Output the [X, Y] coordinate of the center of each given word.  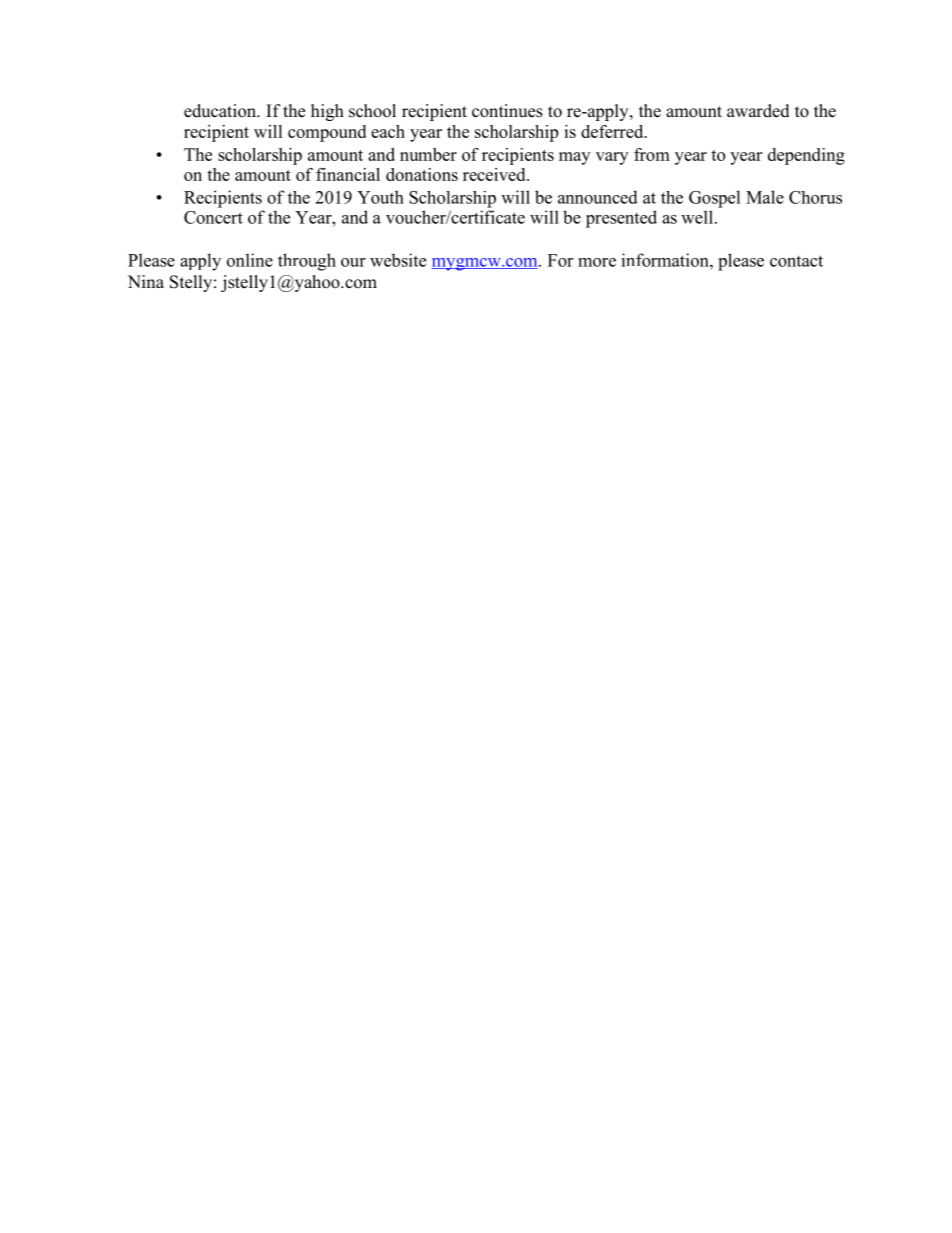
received [495, 174]
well [697, 217]
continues [507, 111]
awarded [758, 111]
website [398, 260]
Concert [213, 217]
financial [348, 174]
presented [621, 219]
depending [806, 156]
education [221, 111]
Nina [146, 281]
